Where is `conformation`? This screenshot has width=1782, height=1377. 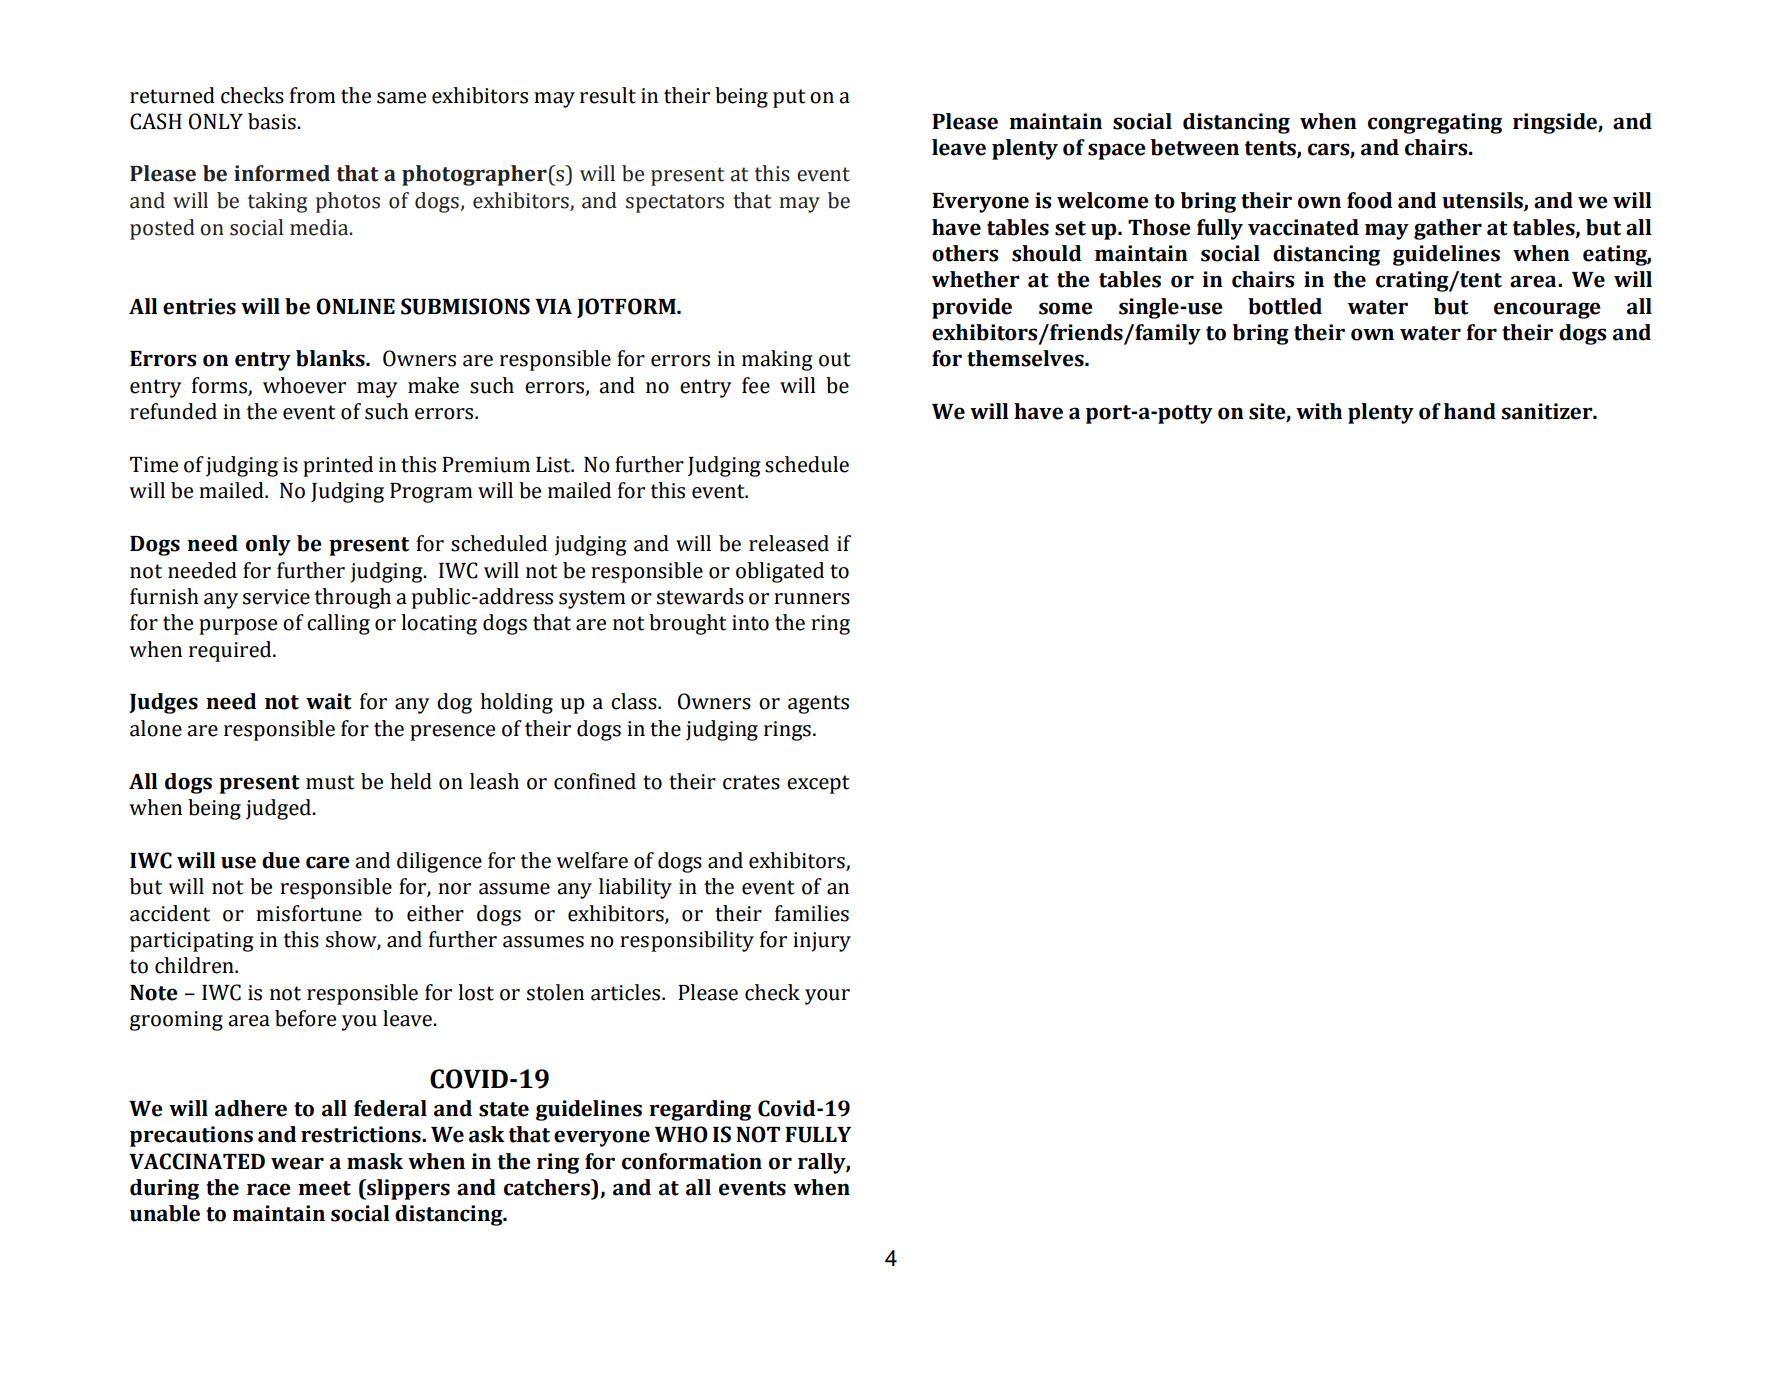
conformation is located at coordinates (692, 1161).
